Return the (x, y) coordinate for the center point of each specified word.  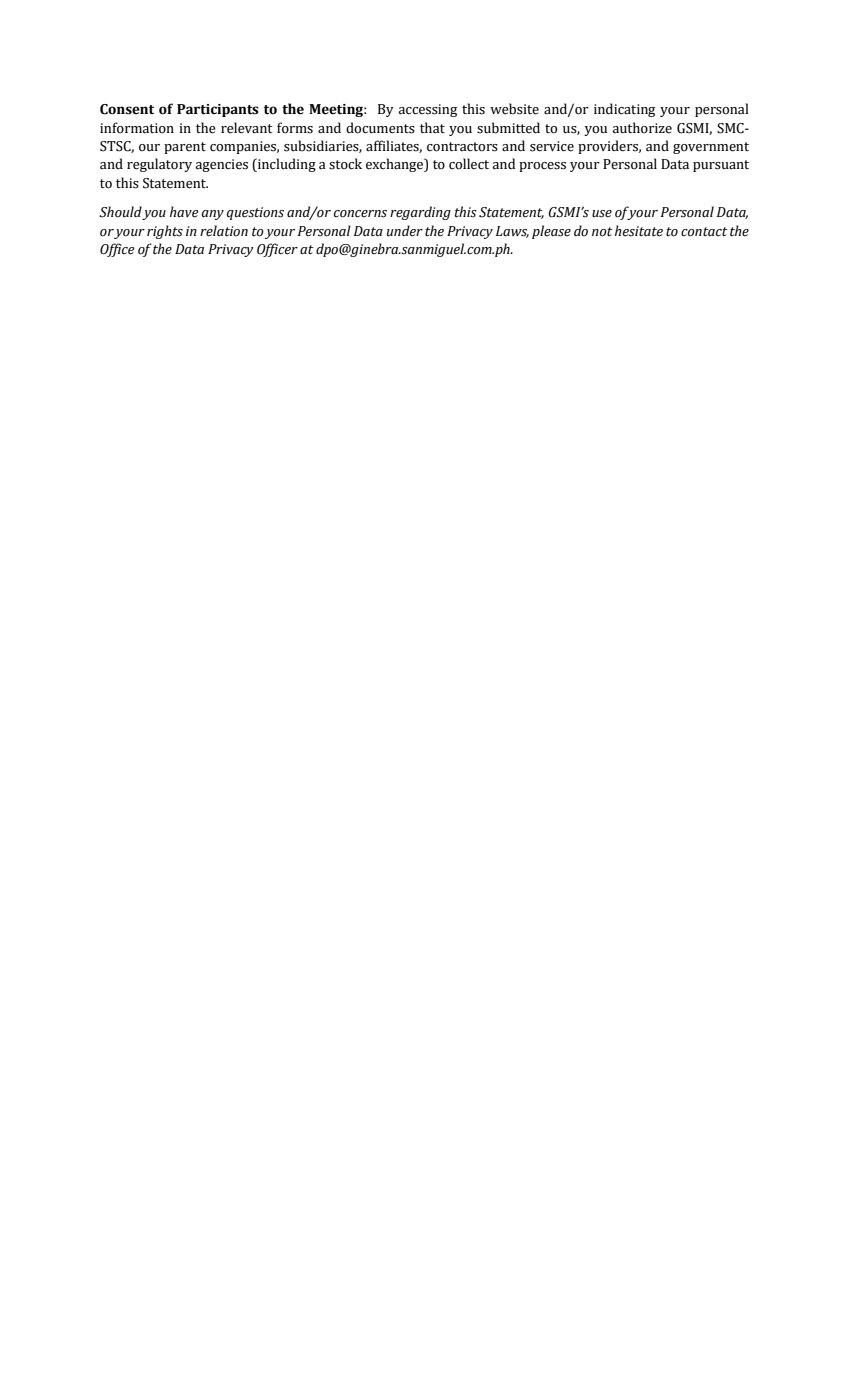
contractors (462, 147)
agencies (222, 165)
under (405, 231)
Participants (218, 110)
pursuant (721, 166)
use (602, 214)
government (711, 148)
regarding (420, 213)
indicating (624, 110)
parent (185, 148)
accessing (428, 110)
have (184, 212)
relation (224, 231)
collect (469, 164)
